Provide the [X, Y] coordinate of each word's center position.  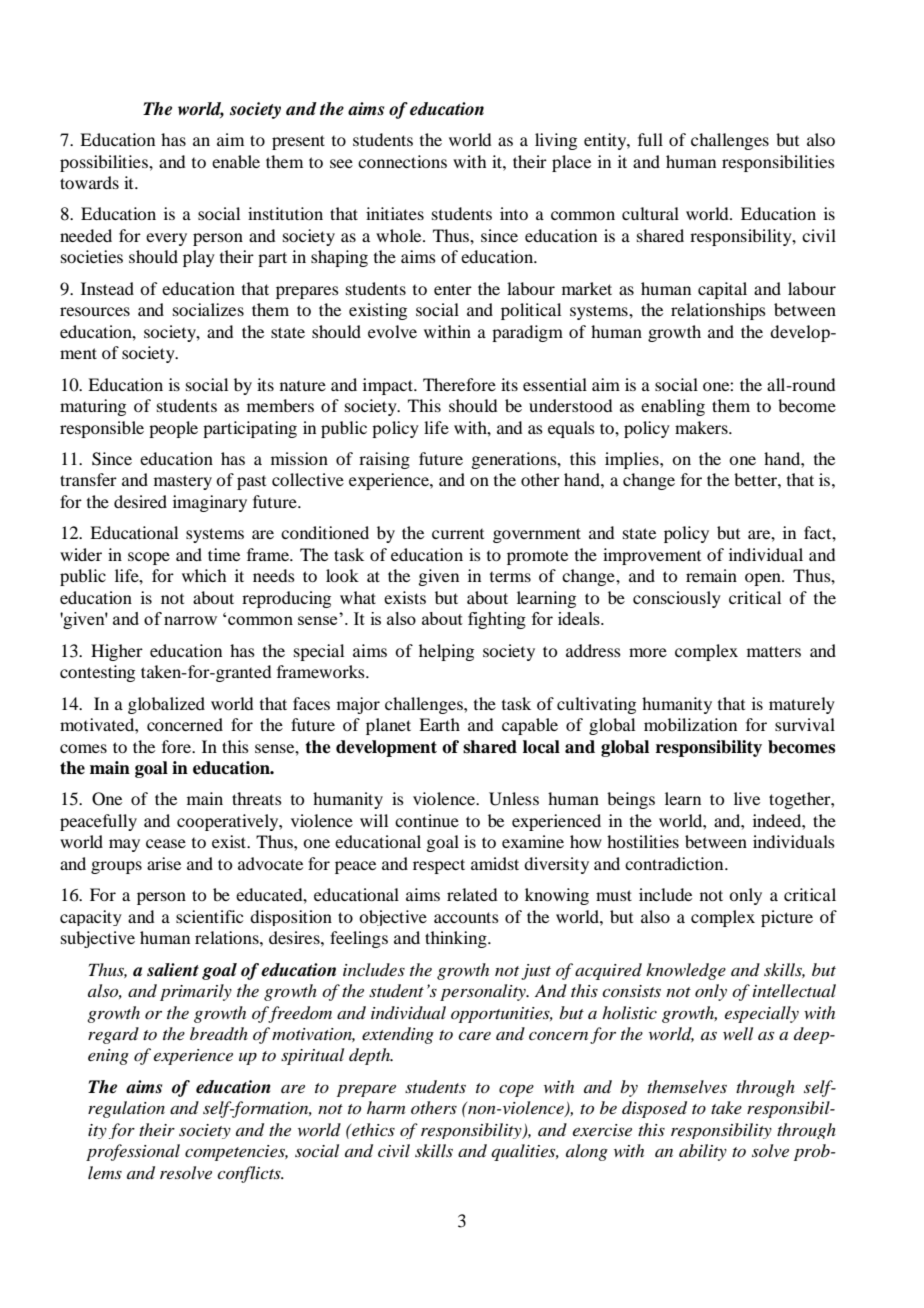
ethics [372, 1129]
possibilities [105, 163]
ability [703, 1152]
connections [402, 161]
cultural [650, 213]
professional [133, 1152]
